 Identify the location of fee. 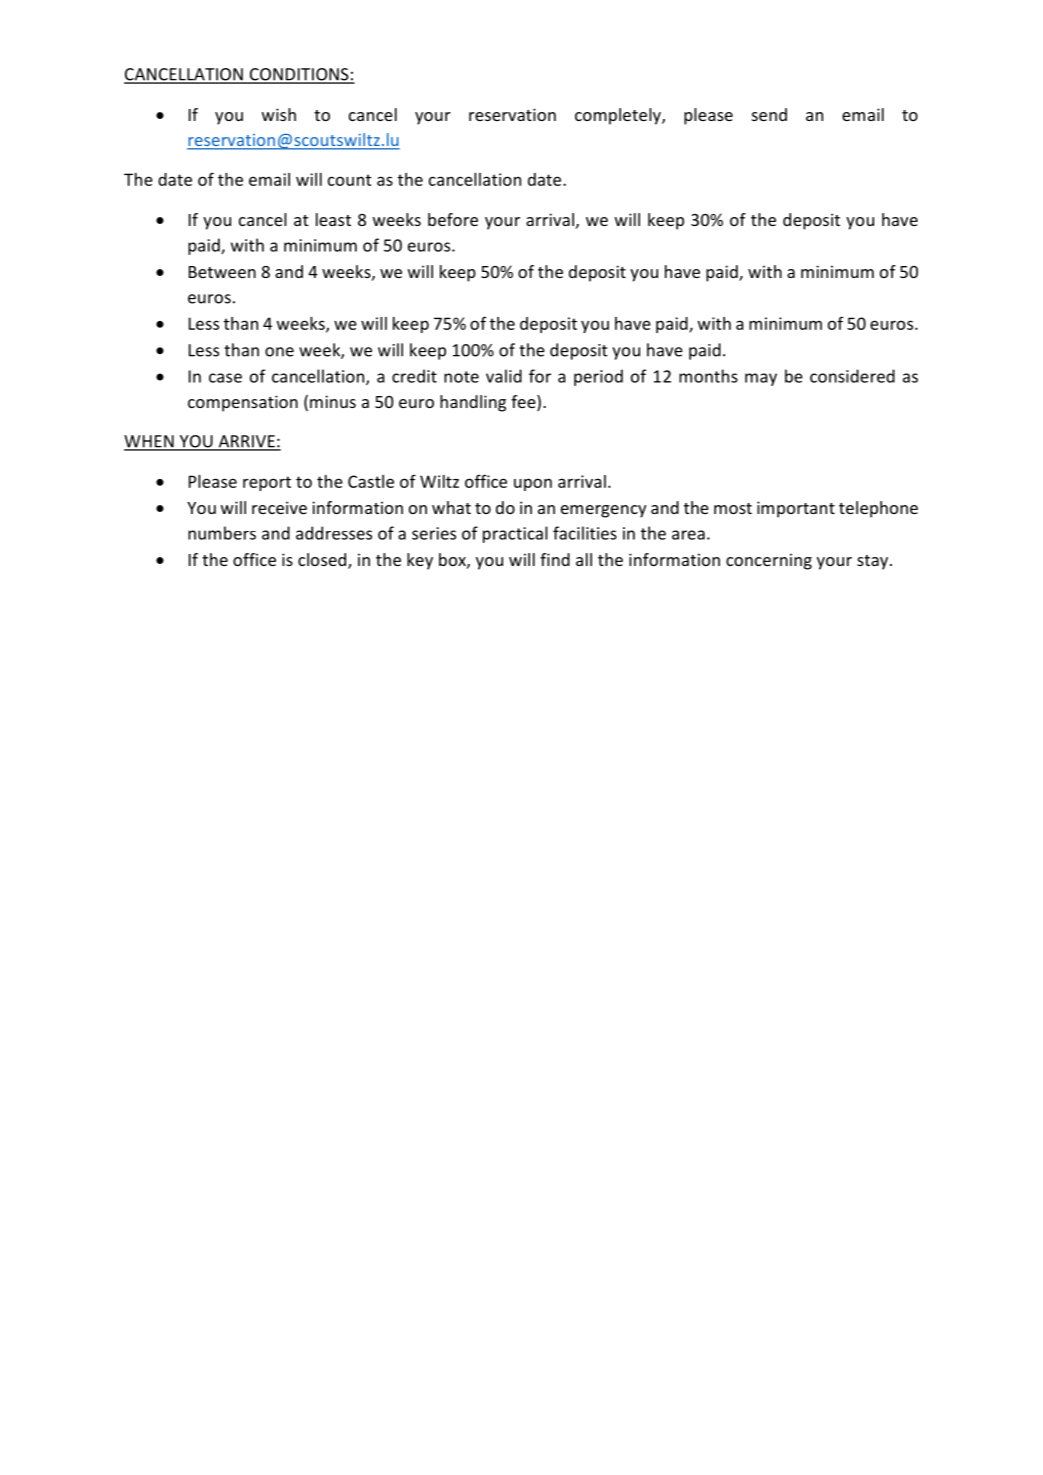
(524, 403).
